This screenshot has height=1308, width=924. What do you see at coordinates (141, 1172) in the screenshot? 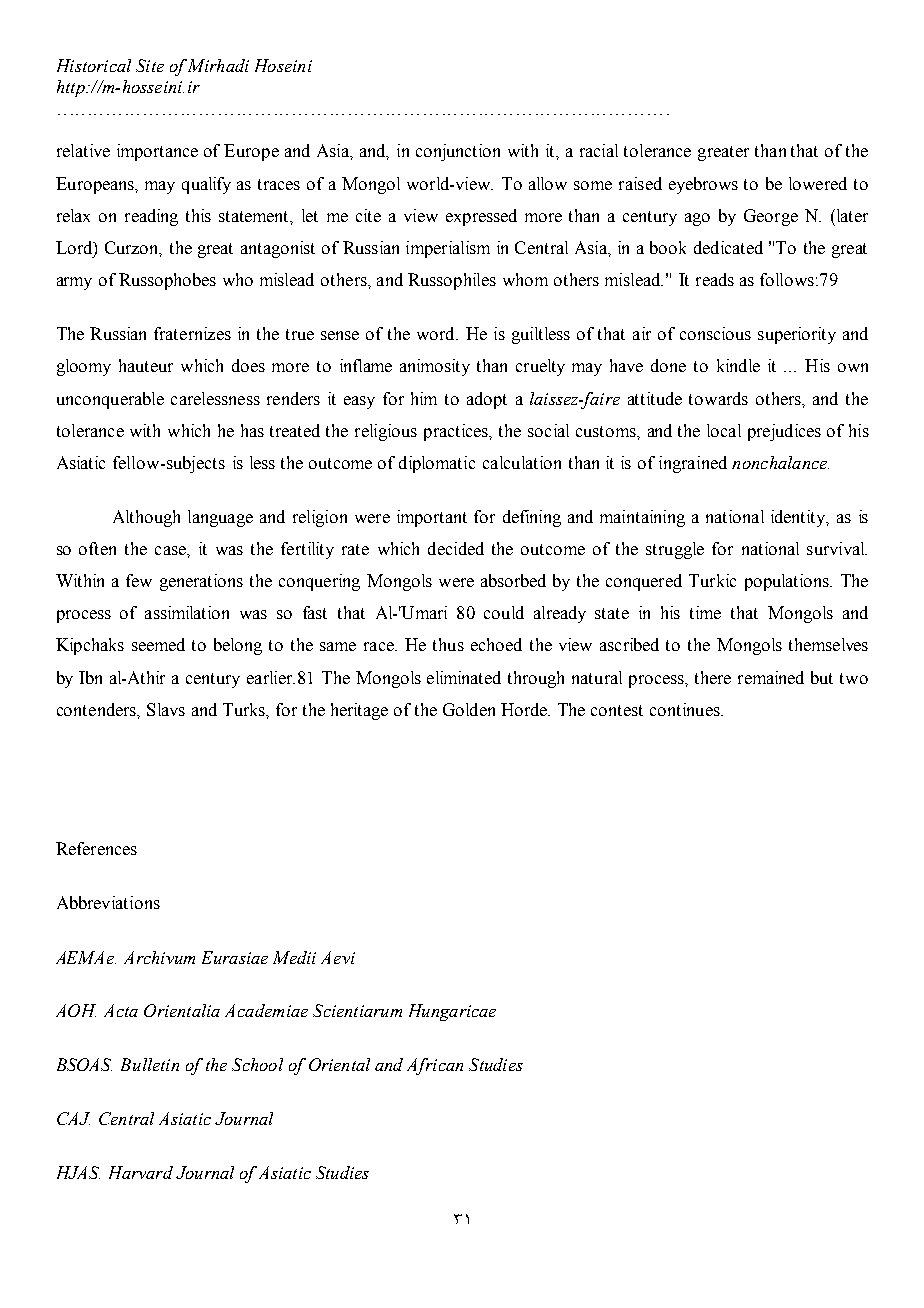
I see `Harvard` at bounding box center [141, 1172].
